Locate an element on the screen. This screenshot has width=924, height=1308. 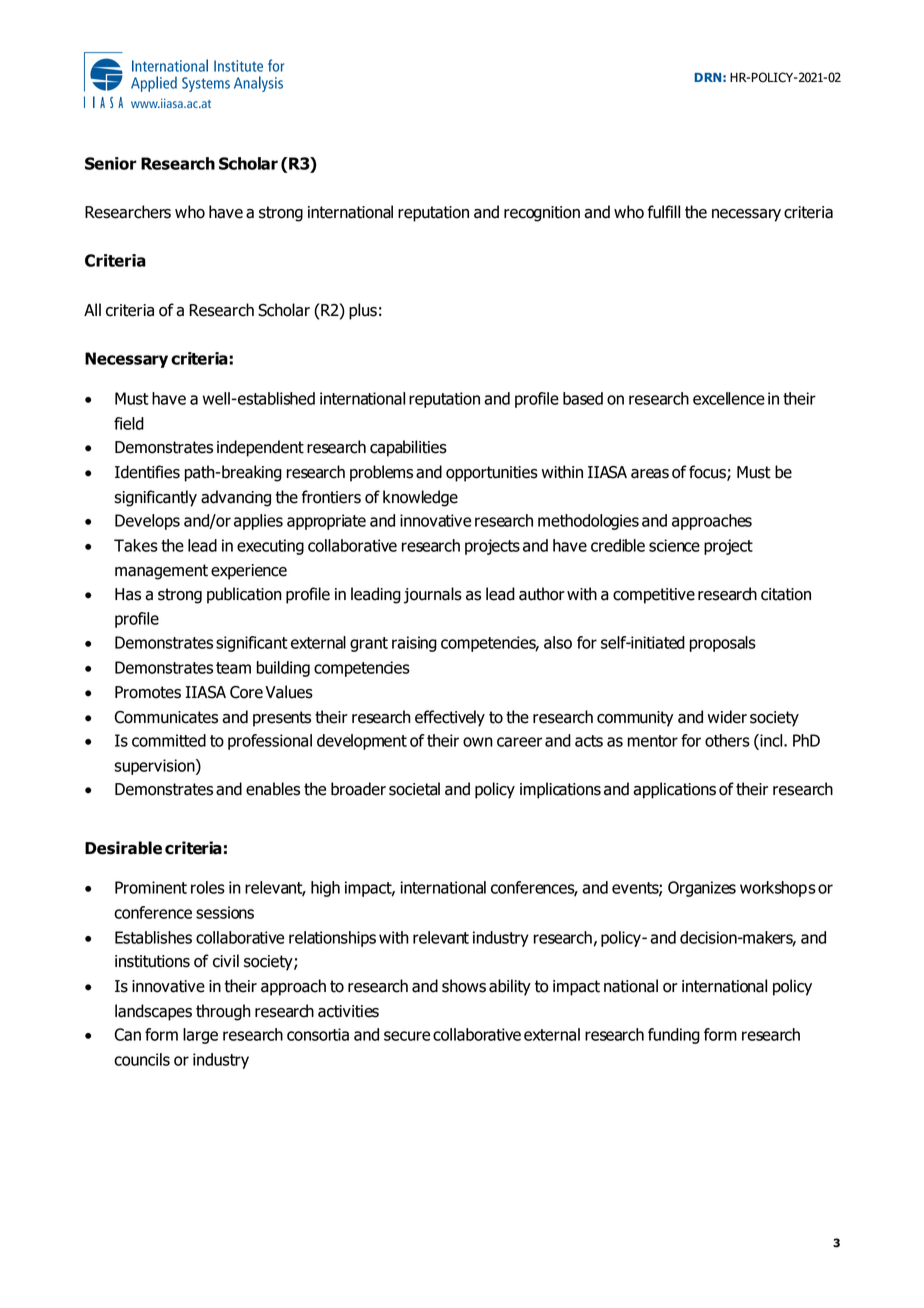
fulfill is located at coordinates (664, 212).
